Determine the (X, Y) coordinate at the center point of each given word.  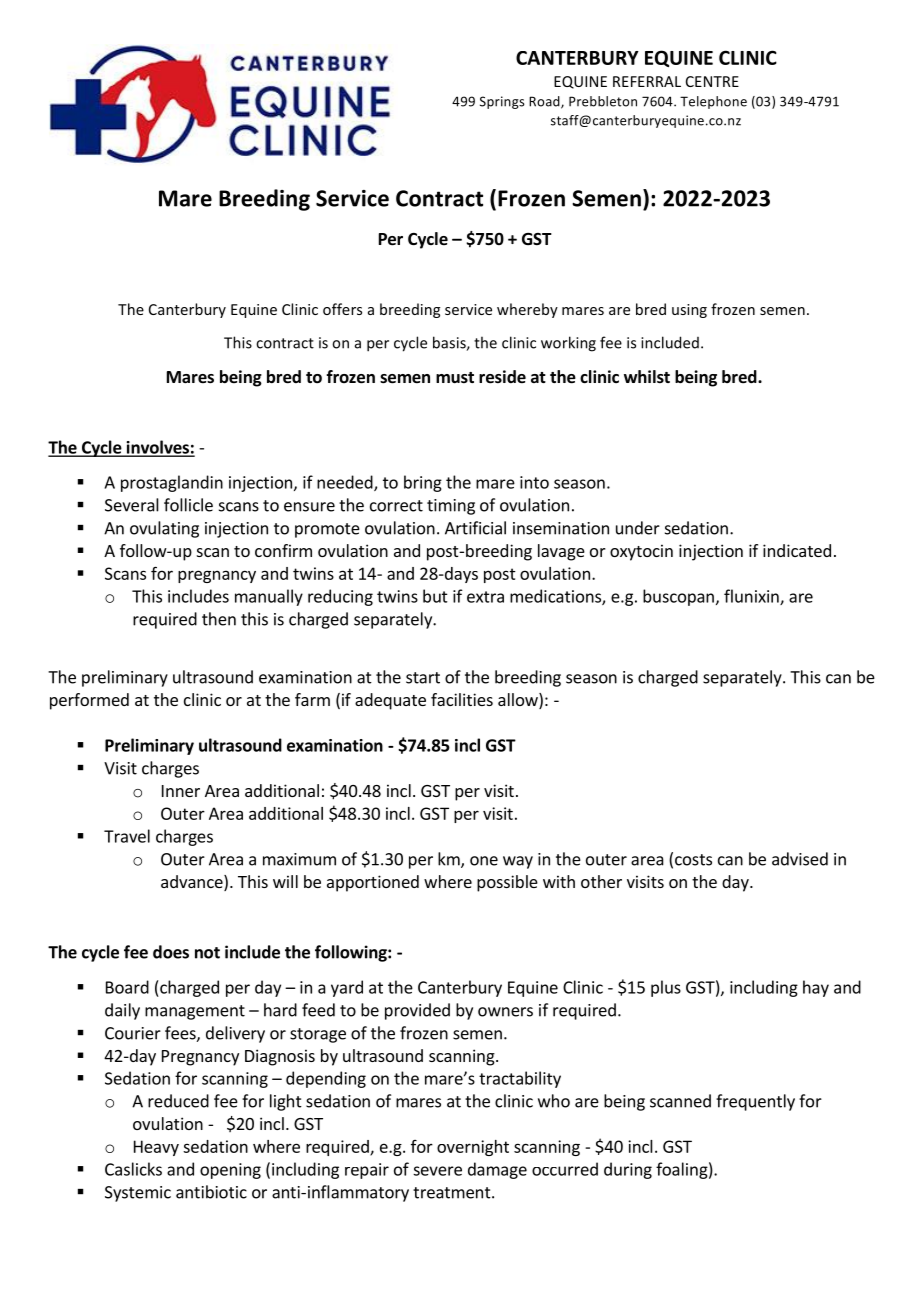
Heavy (156, 1148)
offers (342, 309)
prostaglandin (172, 483)
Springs (502, 102)
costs (693, 860)
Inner (181, 791)
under (638, 528)
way (518, 862)
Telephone (713, 102)
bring (423, 483)
